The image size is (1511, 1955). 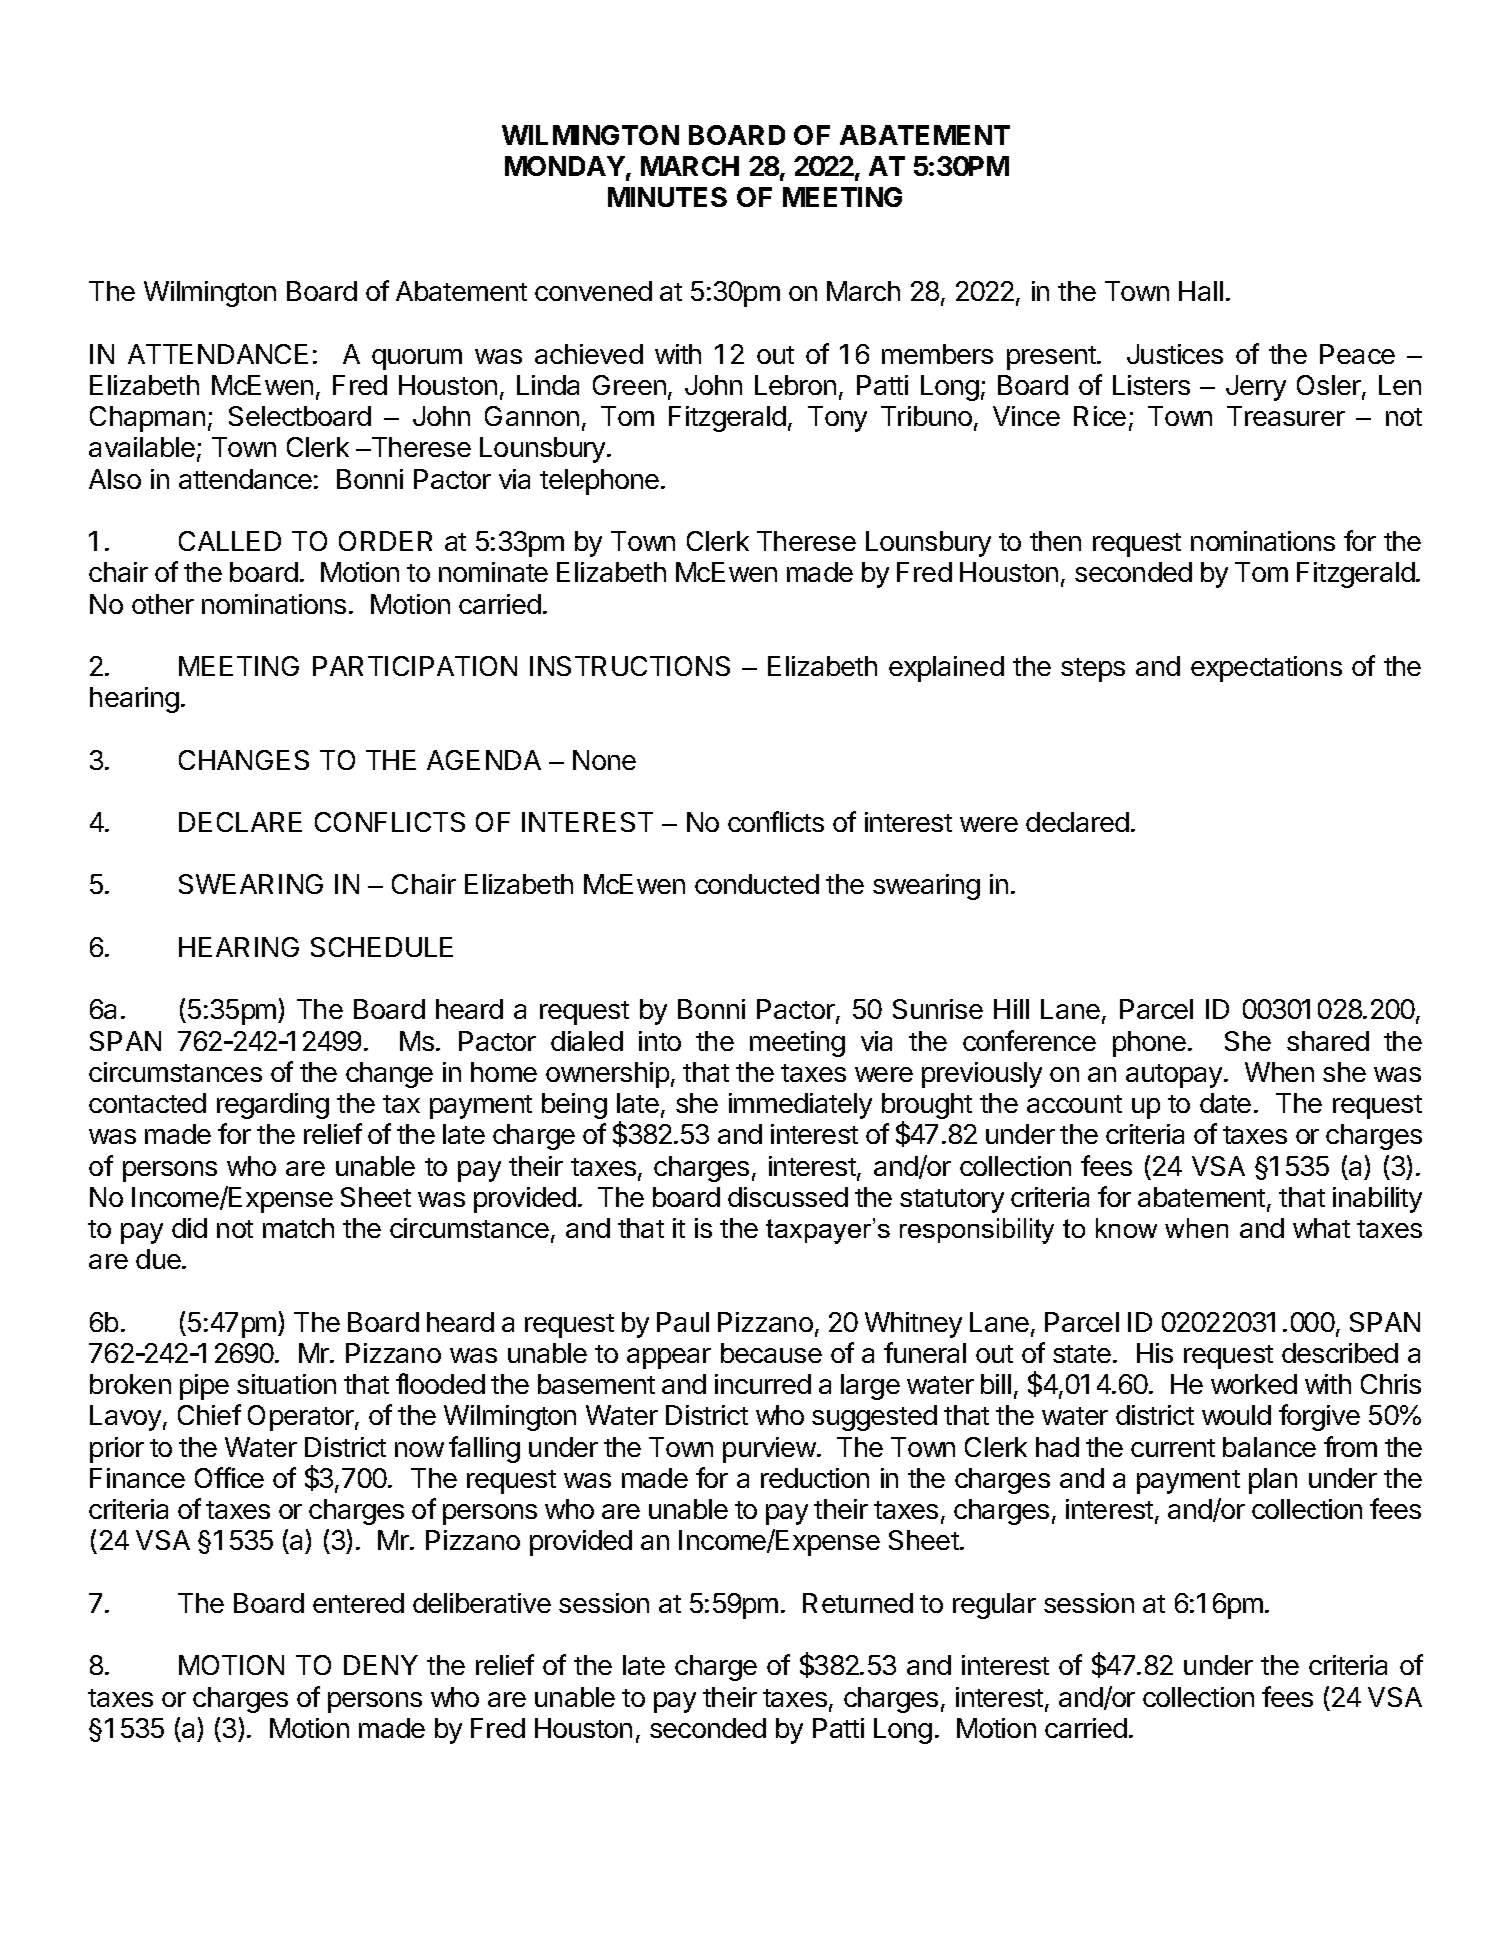 What do you see at coordinates (382, 947) in the image?
I see `SCHEDULE` at bounding box center [382, 947].
